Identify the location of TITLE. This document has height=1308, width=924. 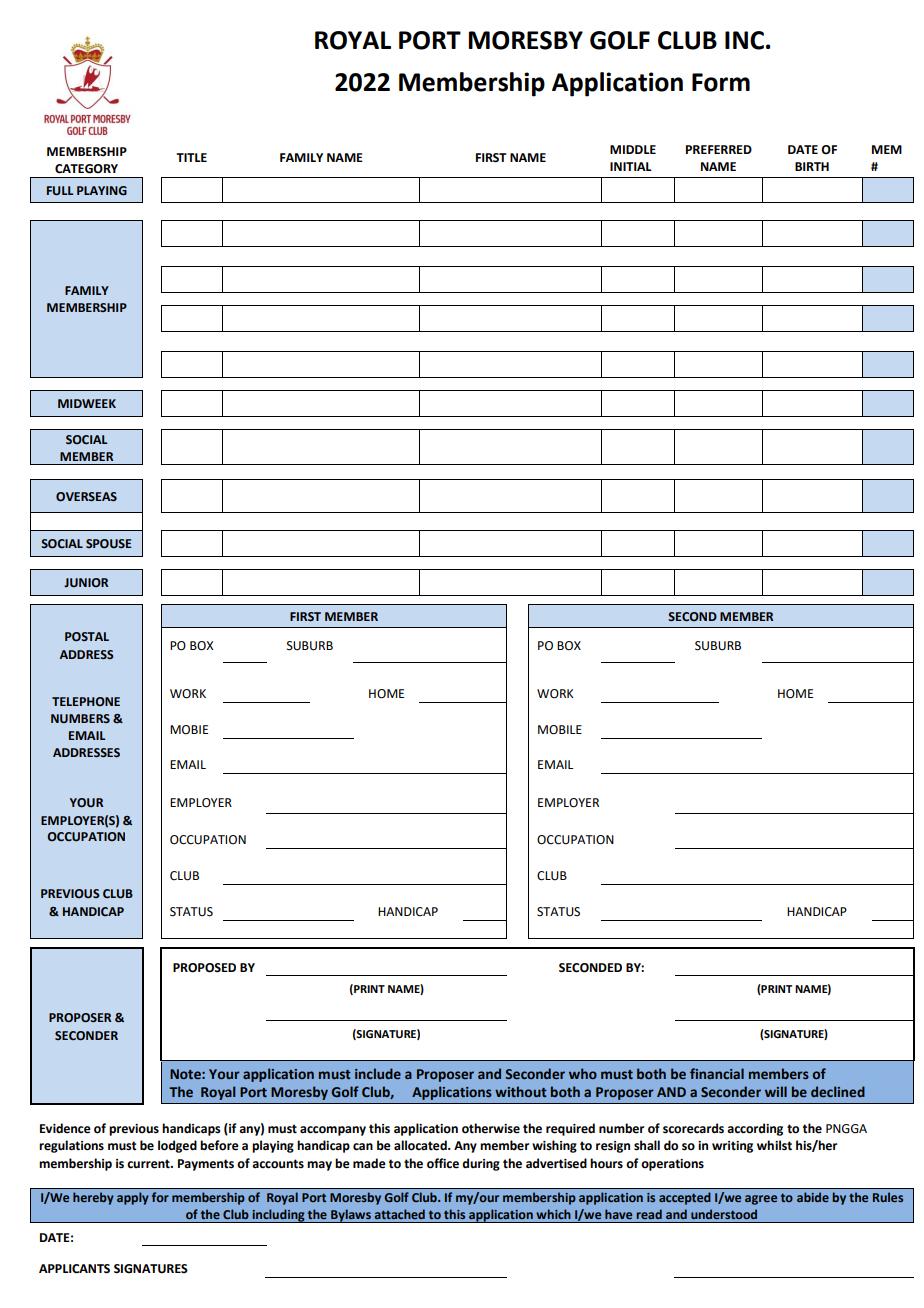
(191, 157).
